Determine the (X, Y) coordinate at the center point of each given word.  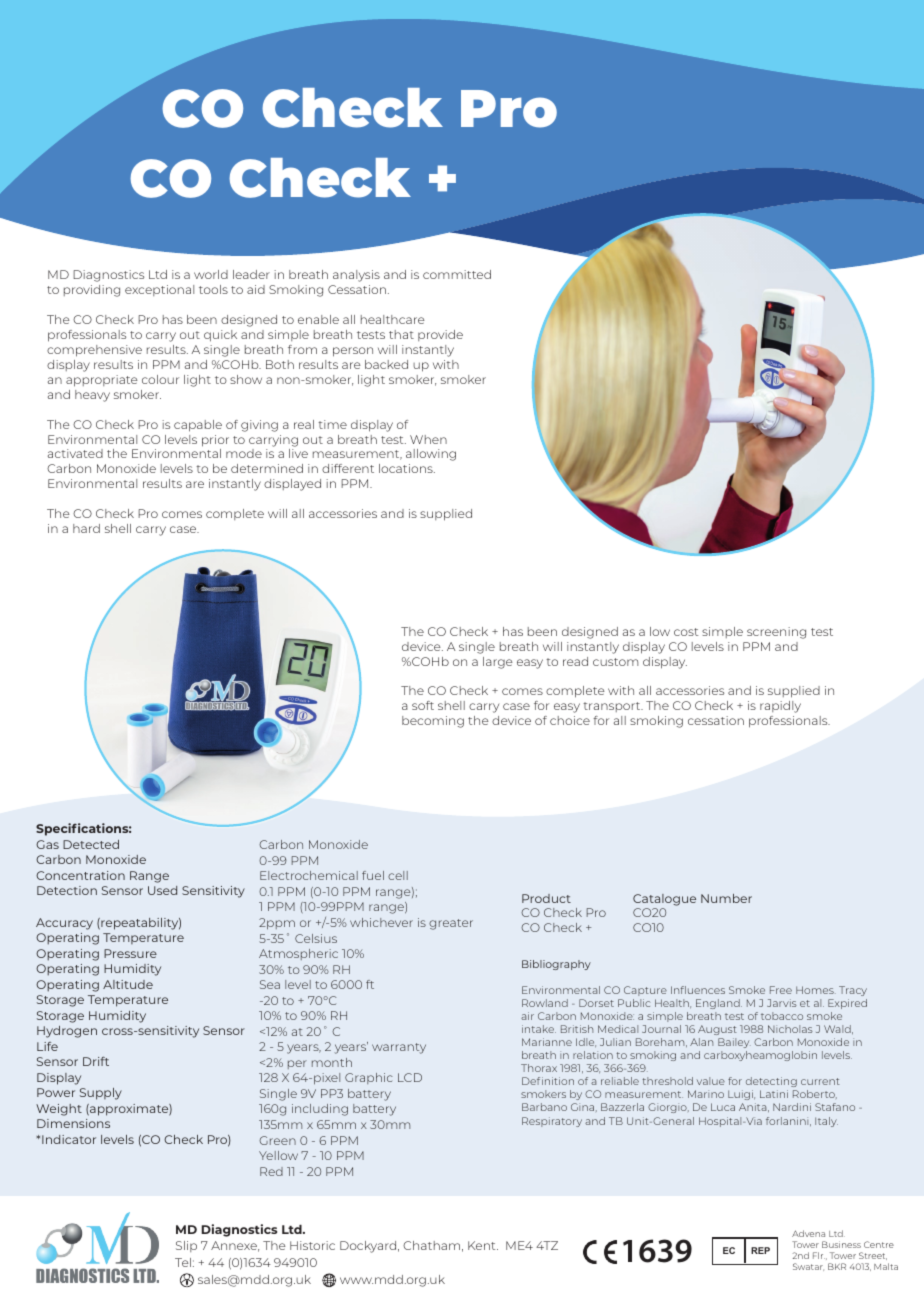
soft (423, 705)
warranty (399, 1048)
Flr (819, 1255)
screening (776, 633)
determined (267, 468)
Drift (96, 1061)
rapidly (780, 707)
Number (726, 898)
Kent (483, 1245)
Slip (186, 1246)
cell (398, 875)
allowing (431, 455)
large (498, 663)
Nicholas (790, 1029)
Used (162, 890)
